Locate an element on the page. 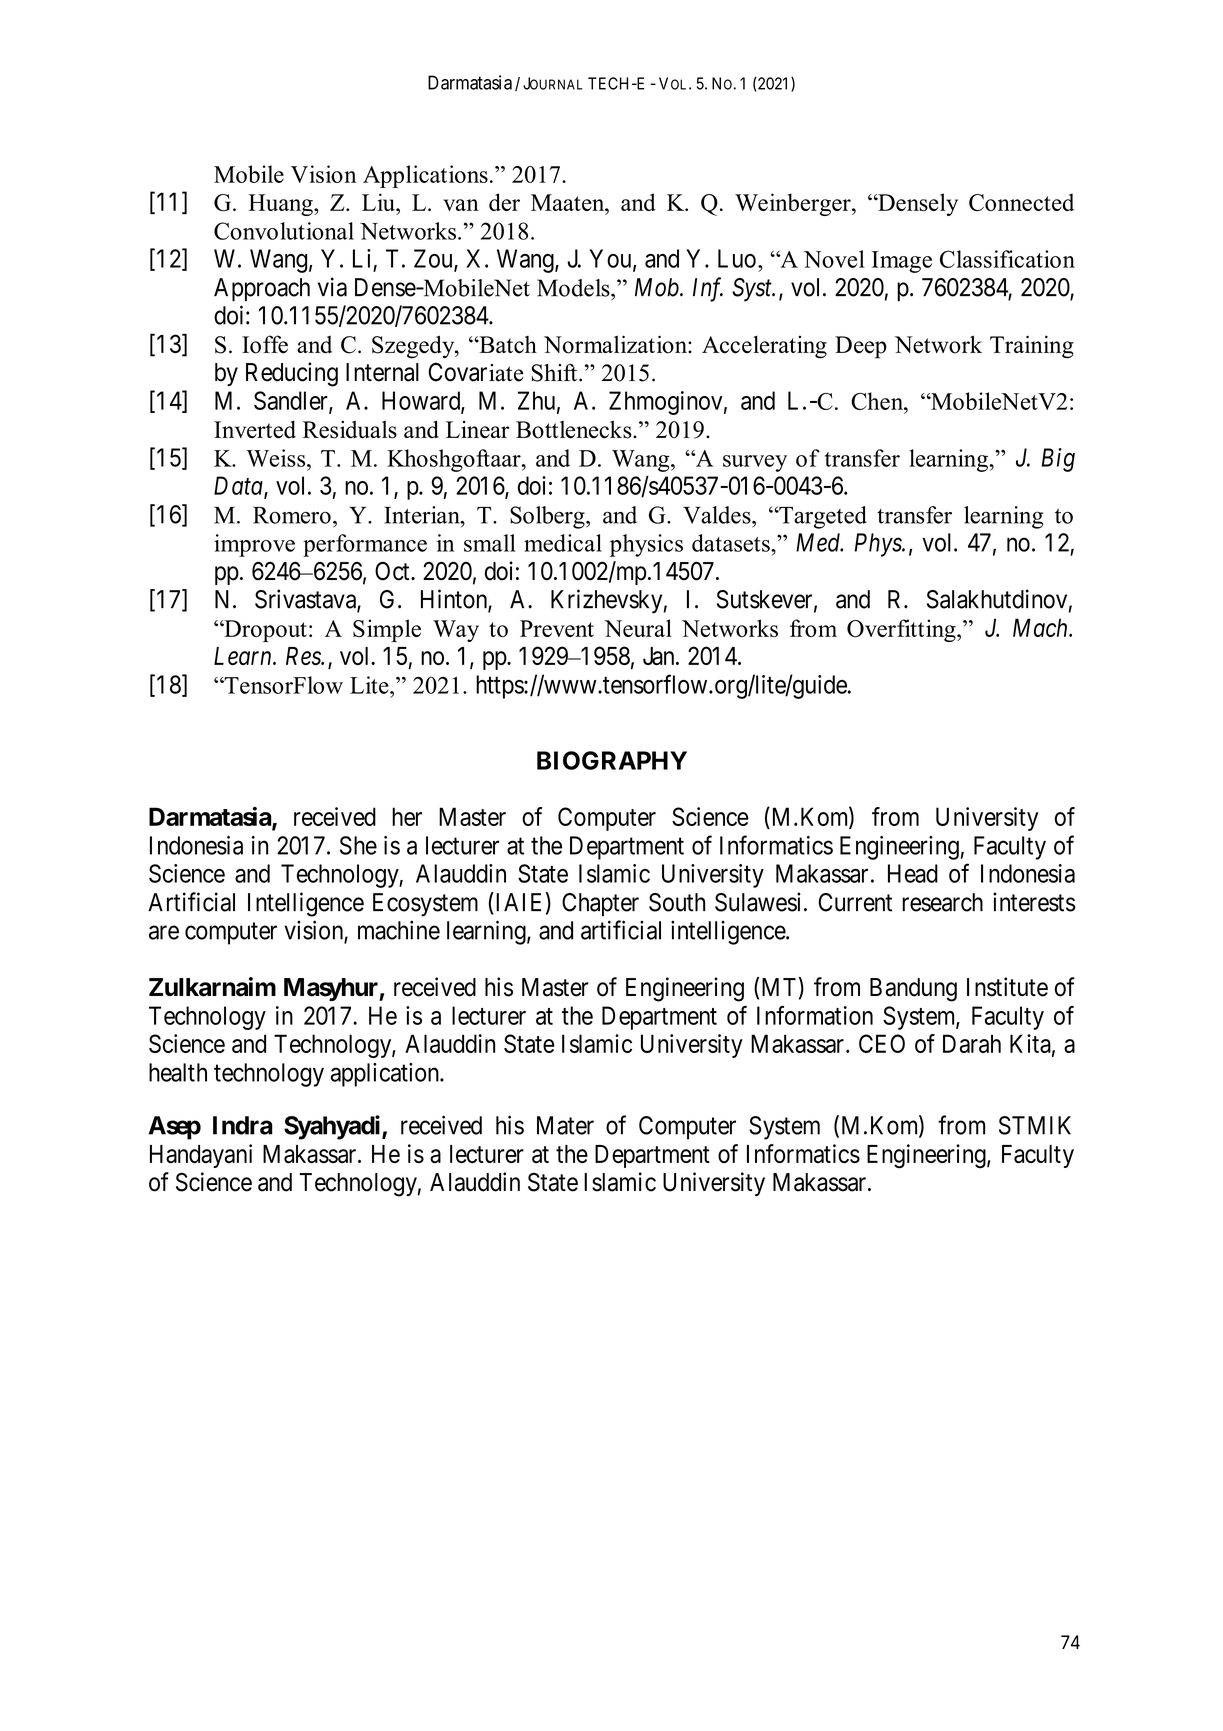 This image has height=1731, width=1223. You is located at coordinates (611, 259).
